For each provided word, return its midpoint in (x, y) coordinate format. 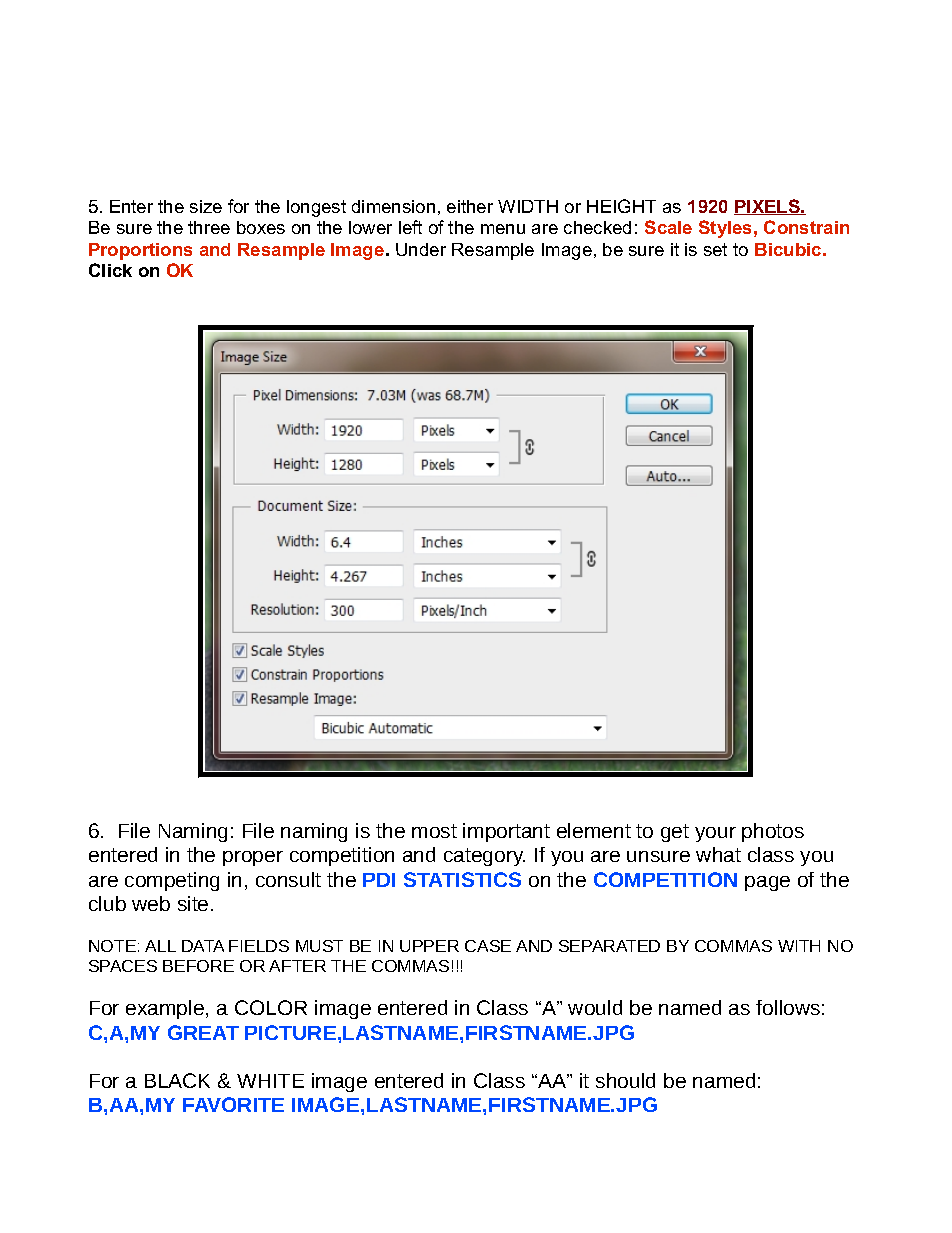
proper (253, 858)
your (715, 834)
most (434, 831)
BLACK (177, 1080)
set (715, 249)
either (470, 206)
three (209, 227)
